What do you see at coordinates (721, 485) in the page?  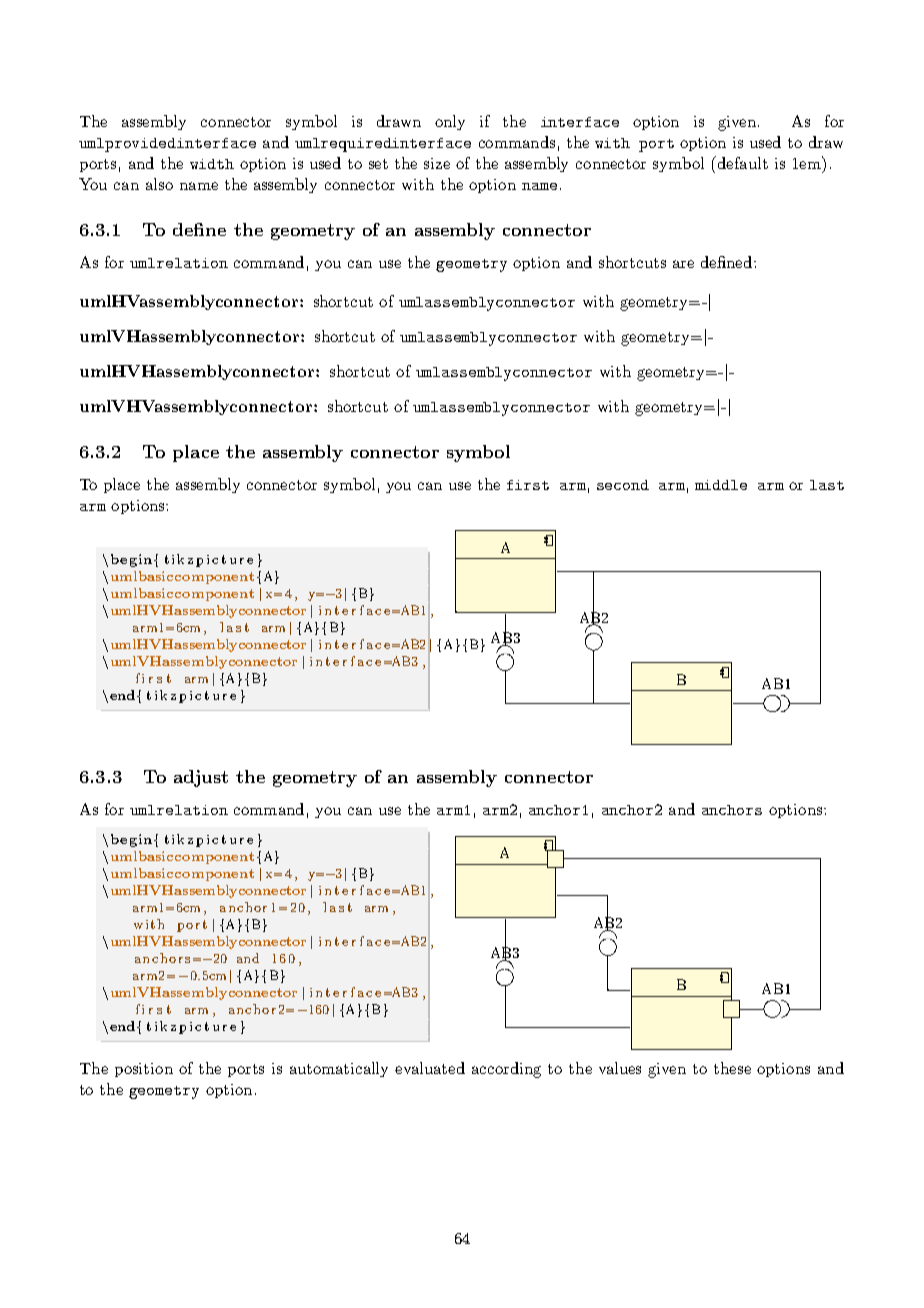 I see `middle` at bounding box center [721, 485].
